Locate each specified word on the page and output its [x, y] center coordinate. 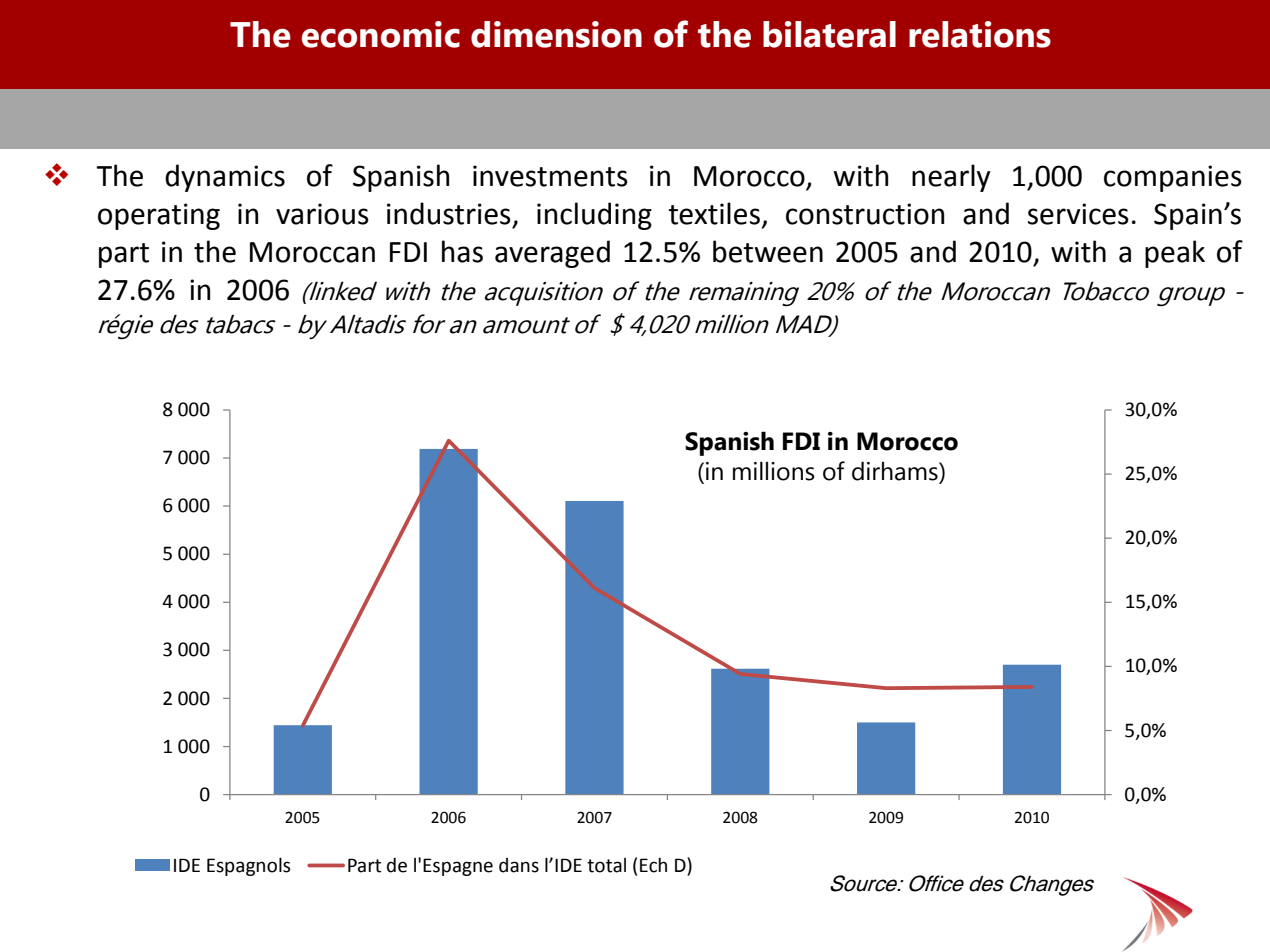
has [462, 251]
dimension [556, 34]
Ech [653, 865]
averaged [552, 254]
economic [381, 34]
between [768, 251]
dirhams [896, 471]
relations [980, 34]
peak [1175, 254]
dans [519, 865]
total [606, 865]
